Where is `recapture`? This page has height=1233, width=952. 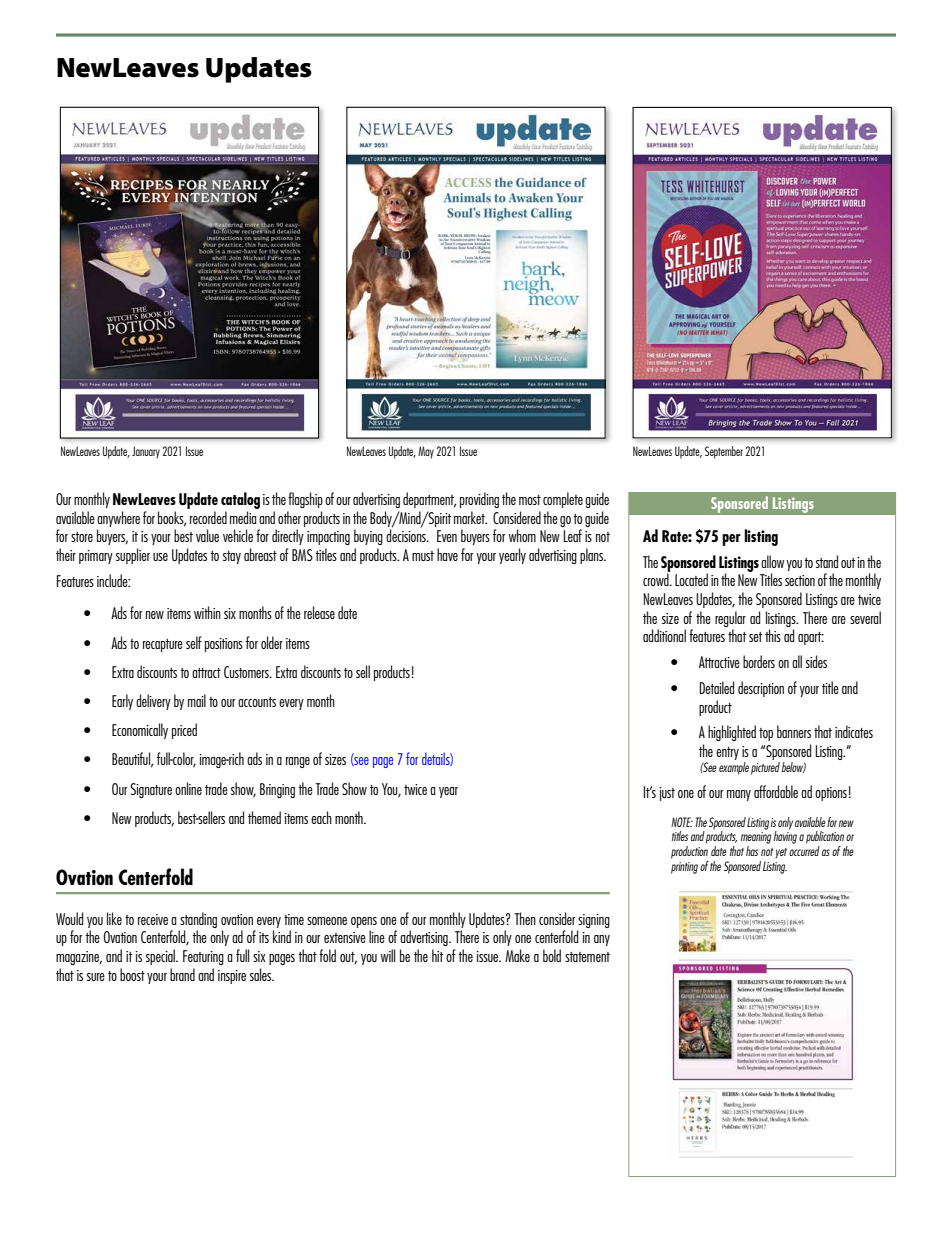
recapture is located at coordinates (163, 645).
